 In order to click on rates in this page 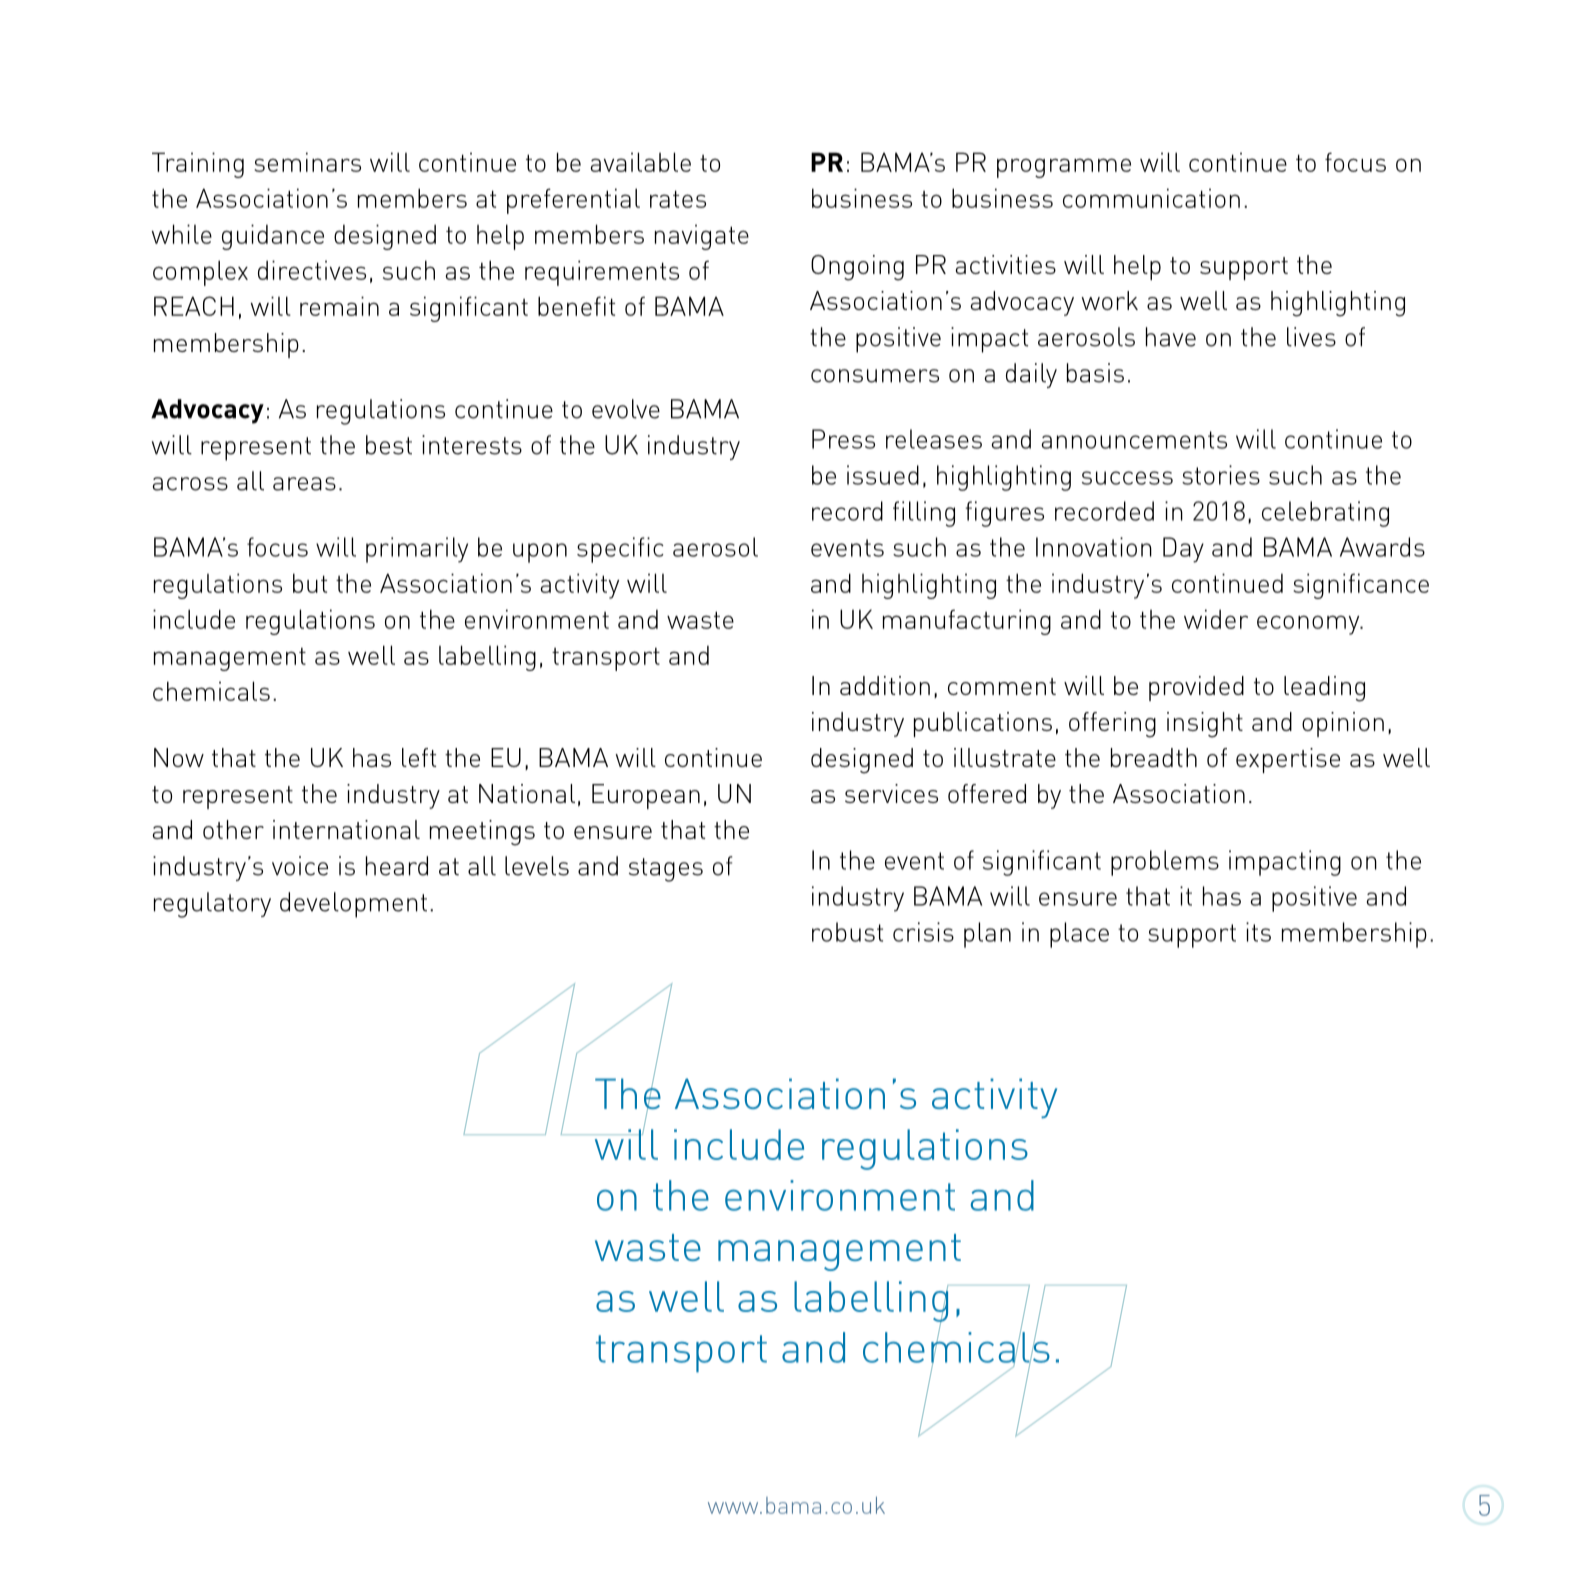, I will do `click(678, 199)`.
